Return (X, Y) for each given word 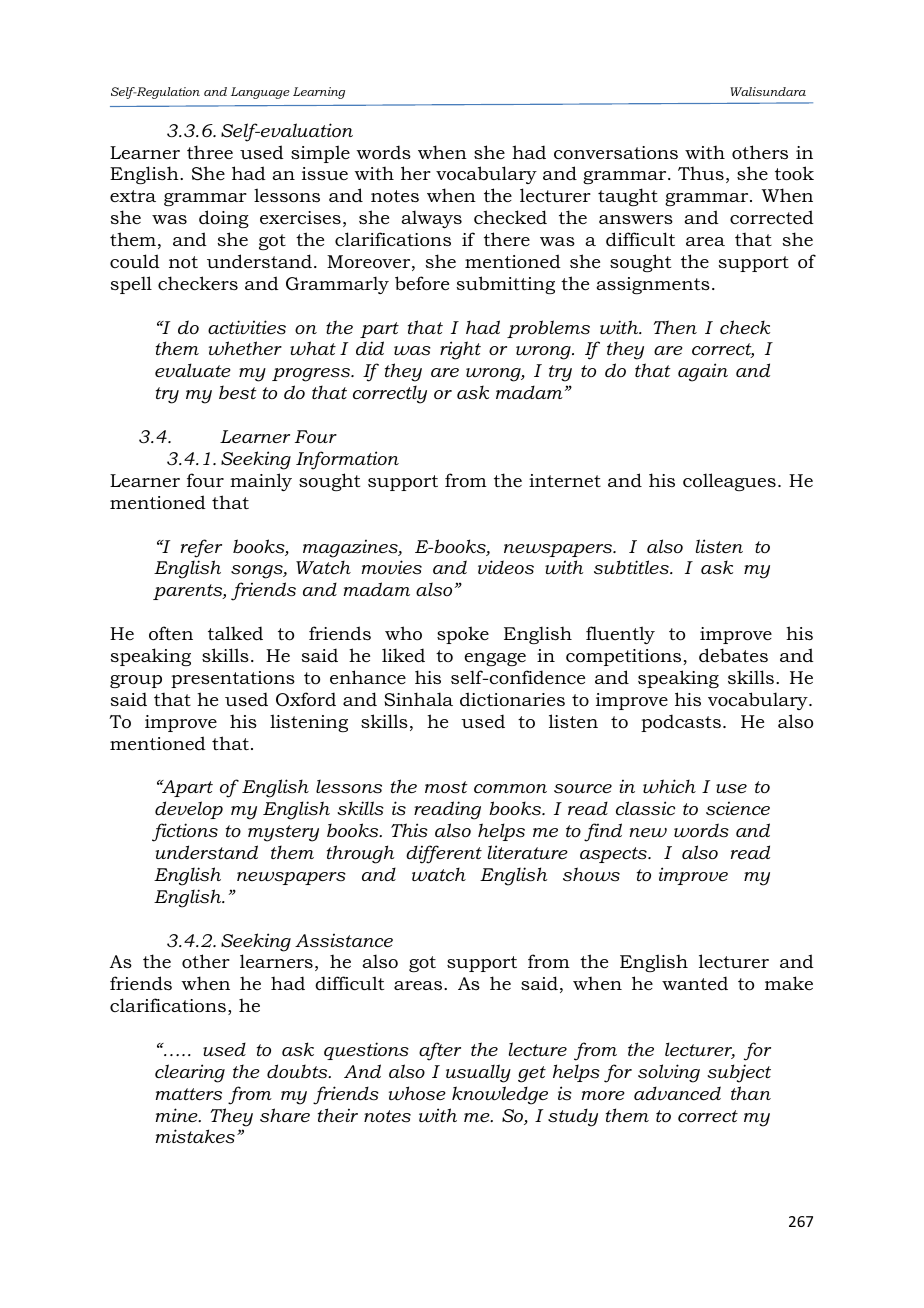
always (431, 219)
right (460, 350)
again (703, 372)
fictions (185, 832)
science (738, 809)
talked (235, 633)
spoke (463, 635)
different (444, 854)
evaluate (193, 370)
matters (189, 1094)
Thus (701, 173)
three (210, 152)
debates (733, 655)
